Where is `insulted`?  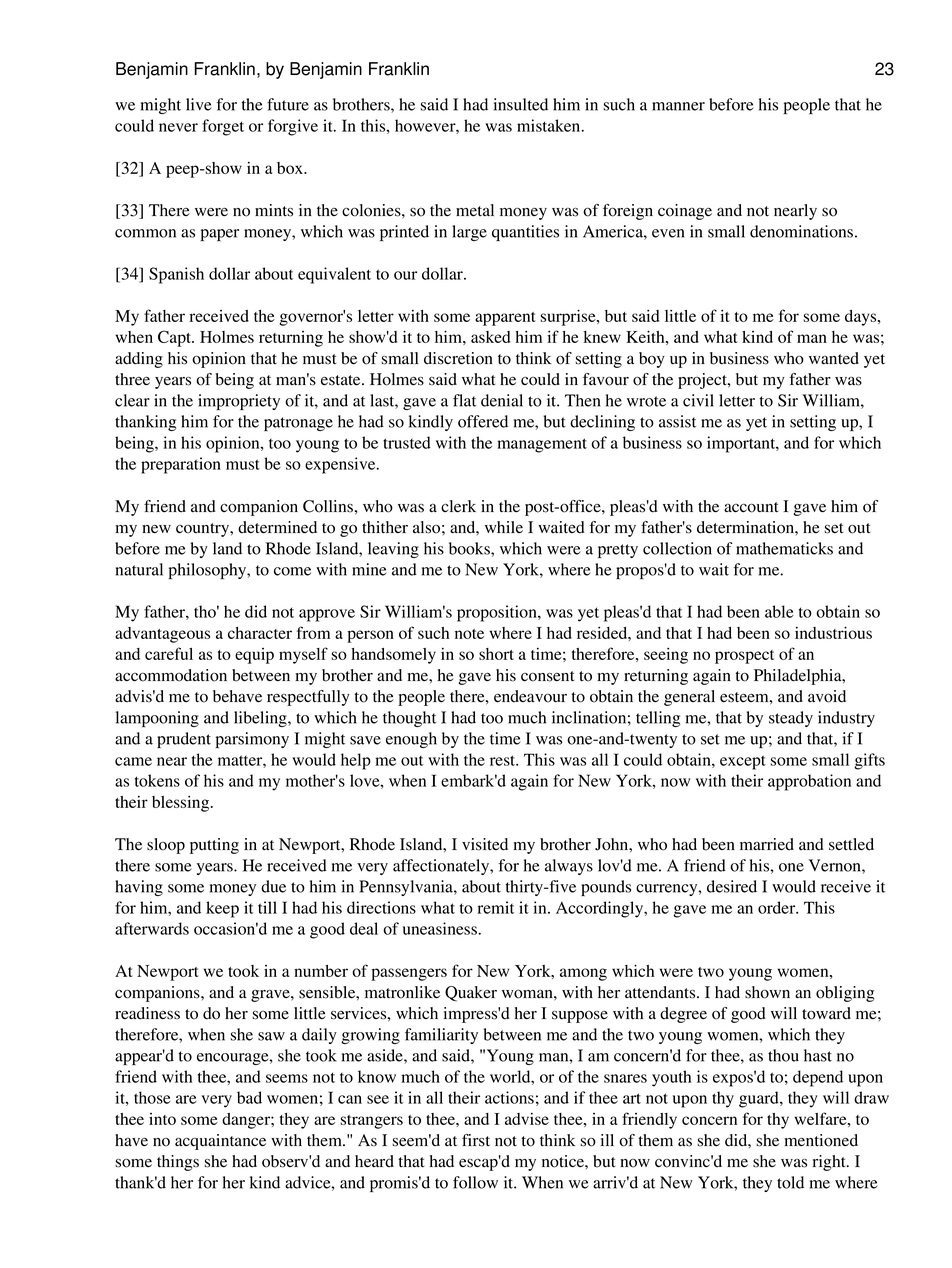 insulted is located at coordinates (521, 104).
